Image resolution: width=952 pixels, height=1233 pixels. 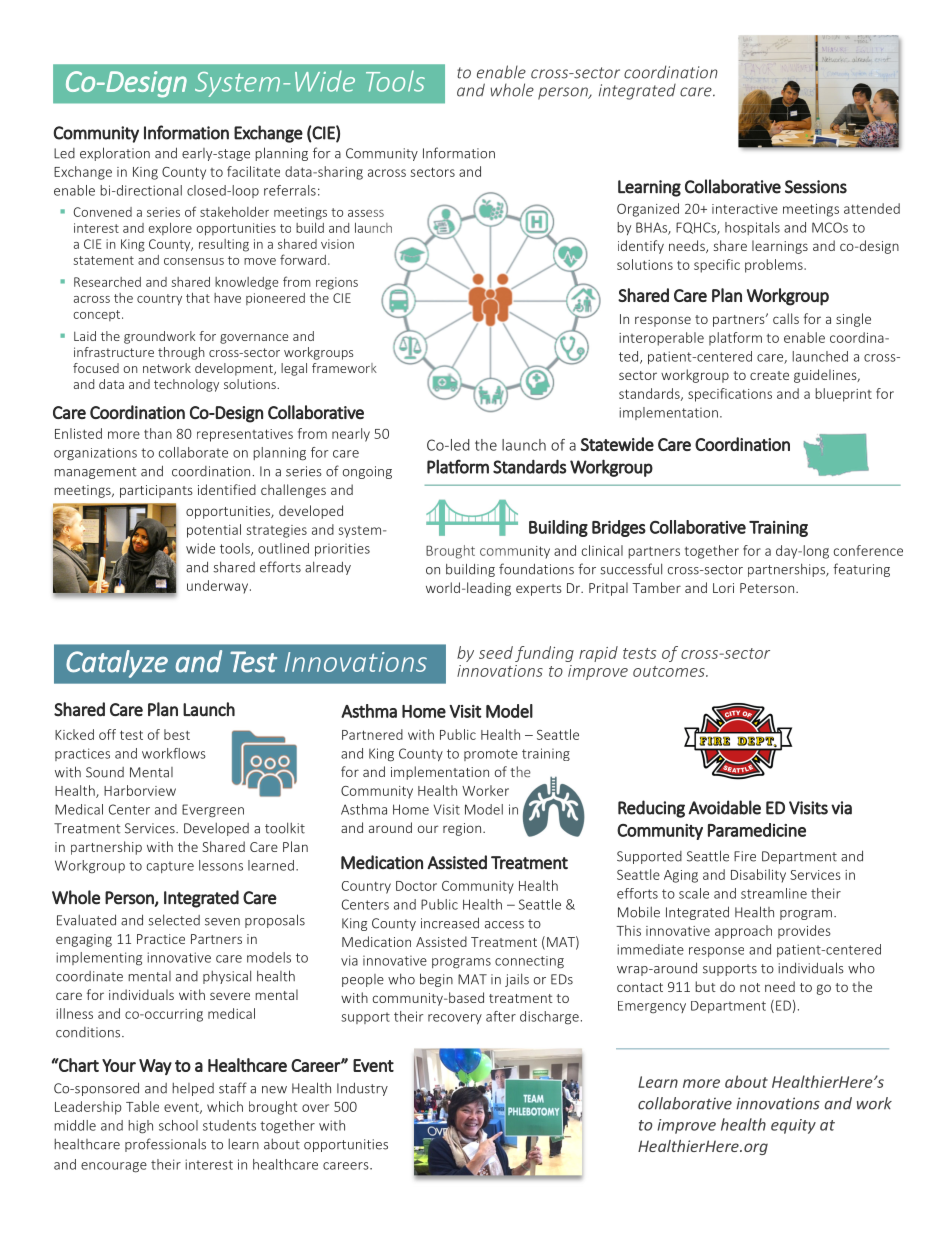 I want to click on conference, so click(x=868, y=550).
